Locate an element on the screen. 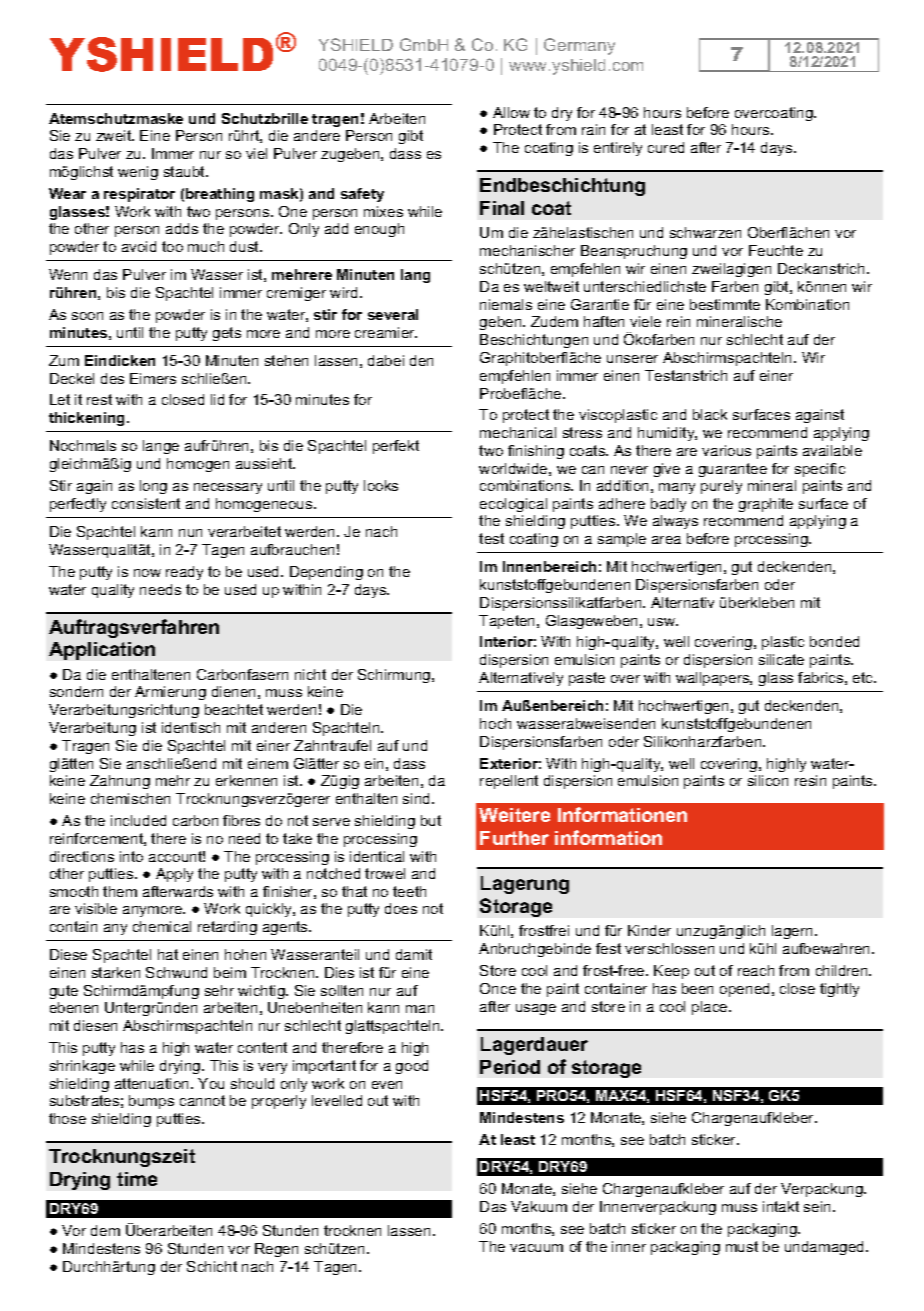 The height and width of the screenshot is (1311, 924). vacuum is located at coordinates (536, 1248).
